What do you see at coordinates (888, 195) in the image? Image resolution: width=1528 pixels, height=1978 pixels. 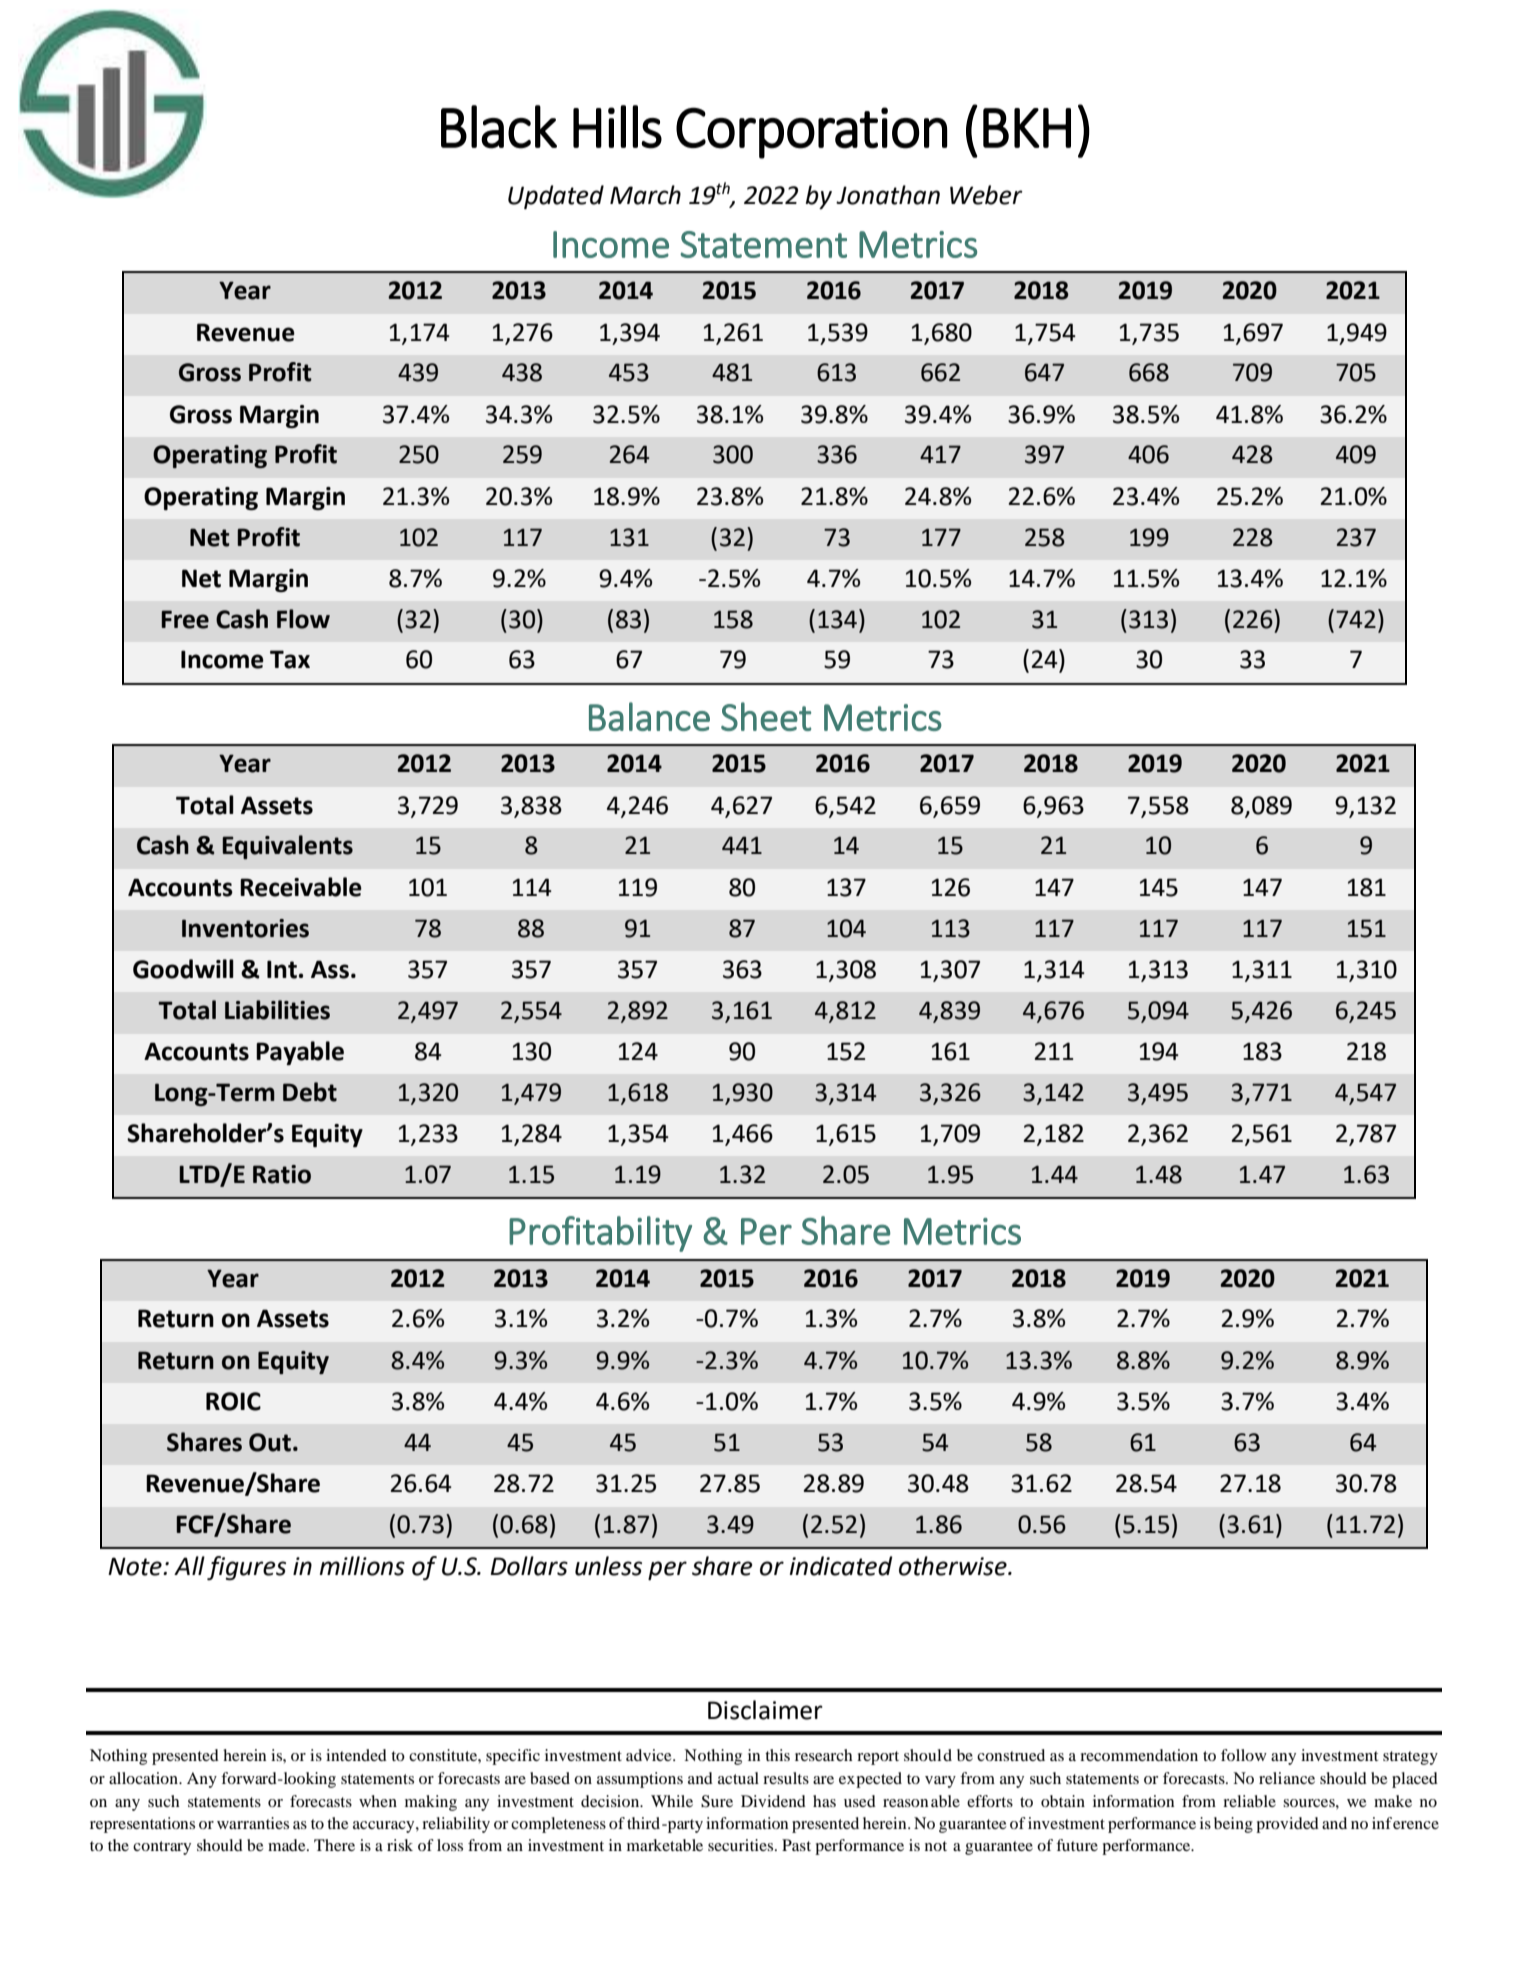 I see `Jonathan` at bounding box center [888, 195].
